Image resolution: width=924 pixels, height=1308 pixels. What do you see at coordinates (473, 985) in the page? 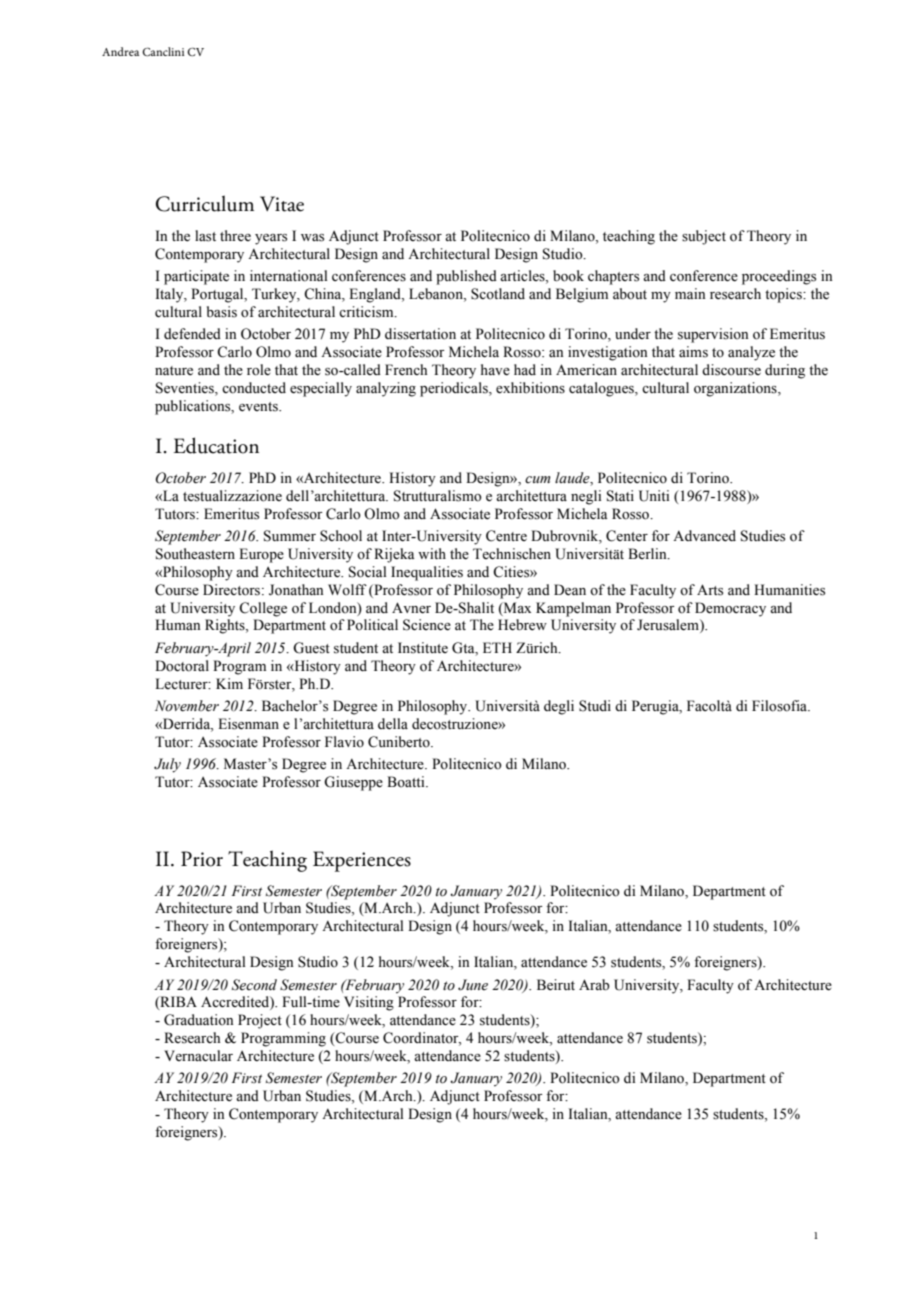
I see `June` at bounding box center [473, 985].
